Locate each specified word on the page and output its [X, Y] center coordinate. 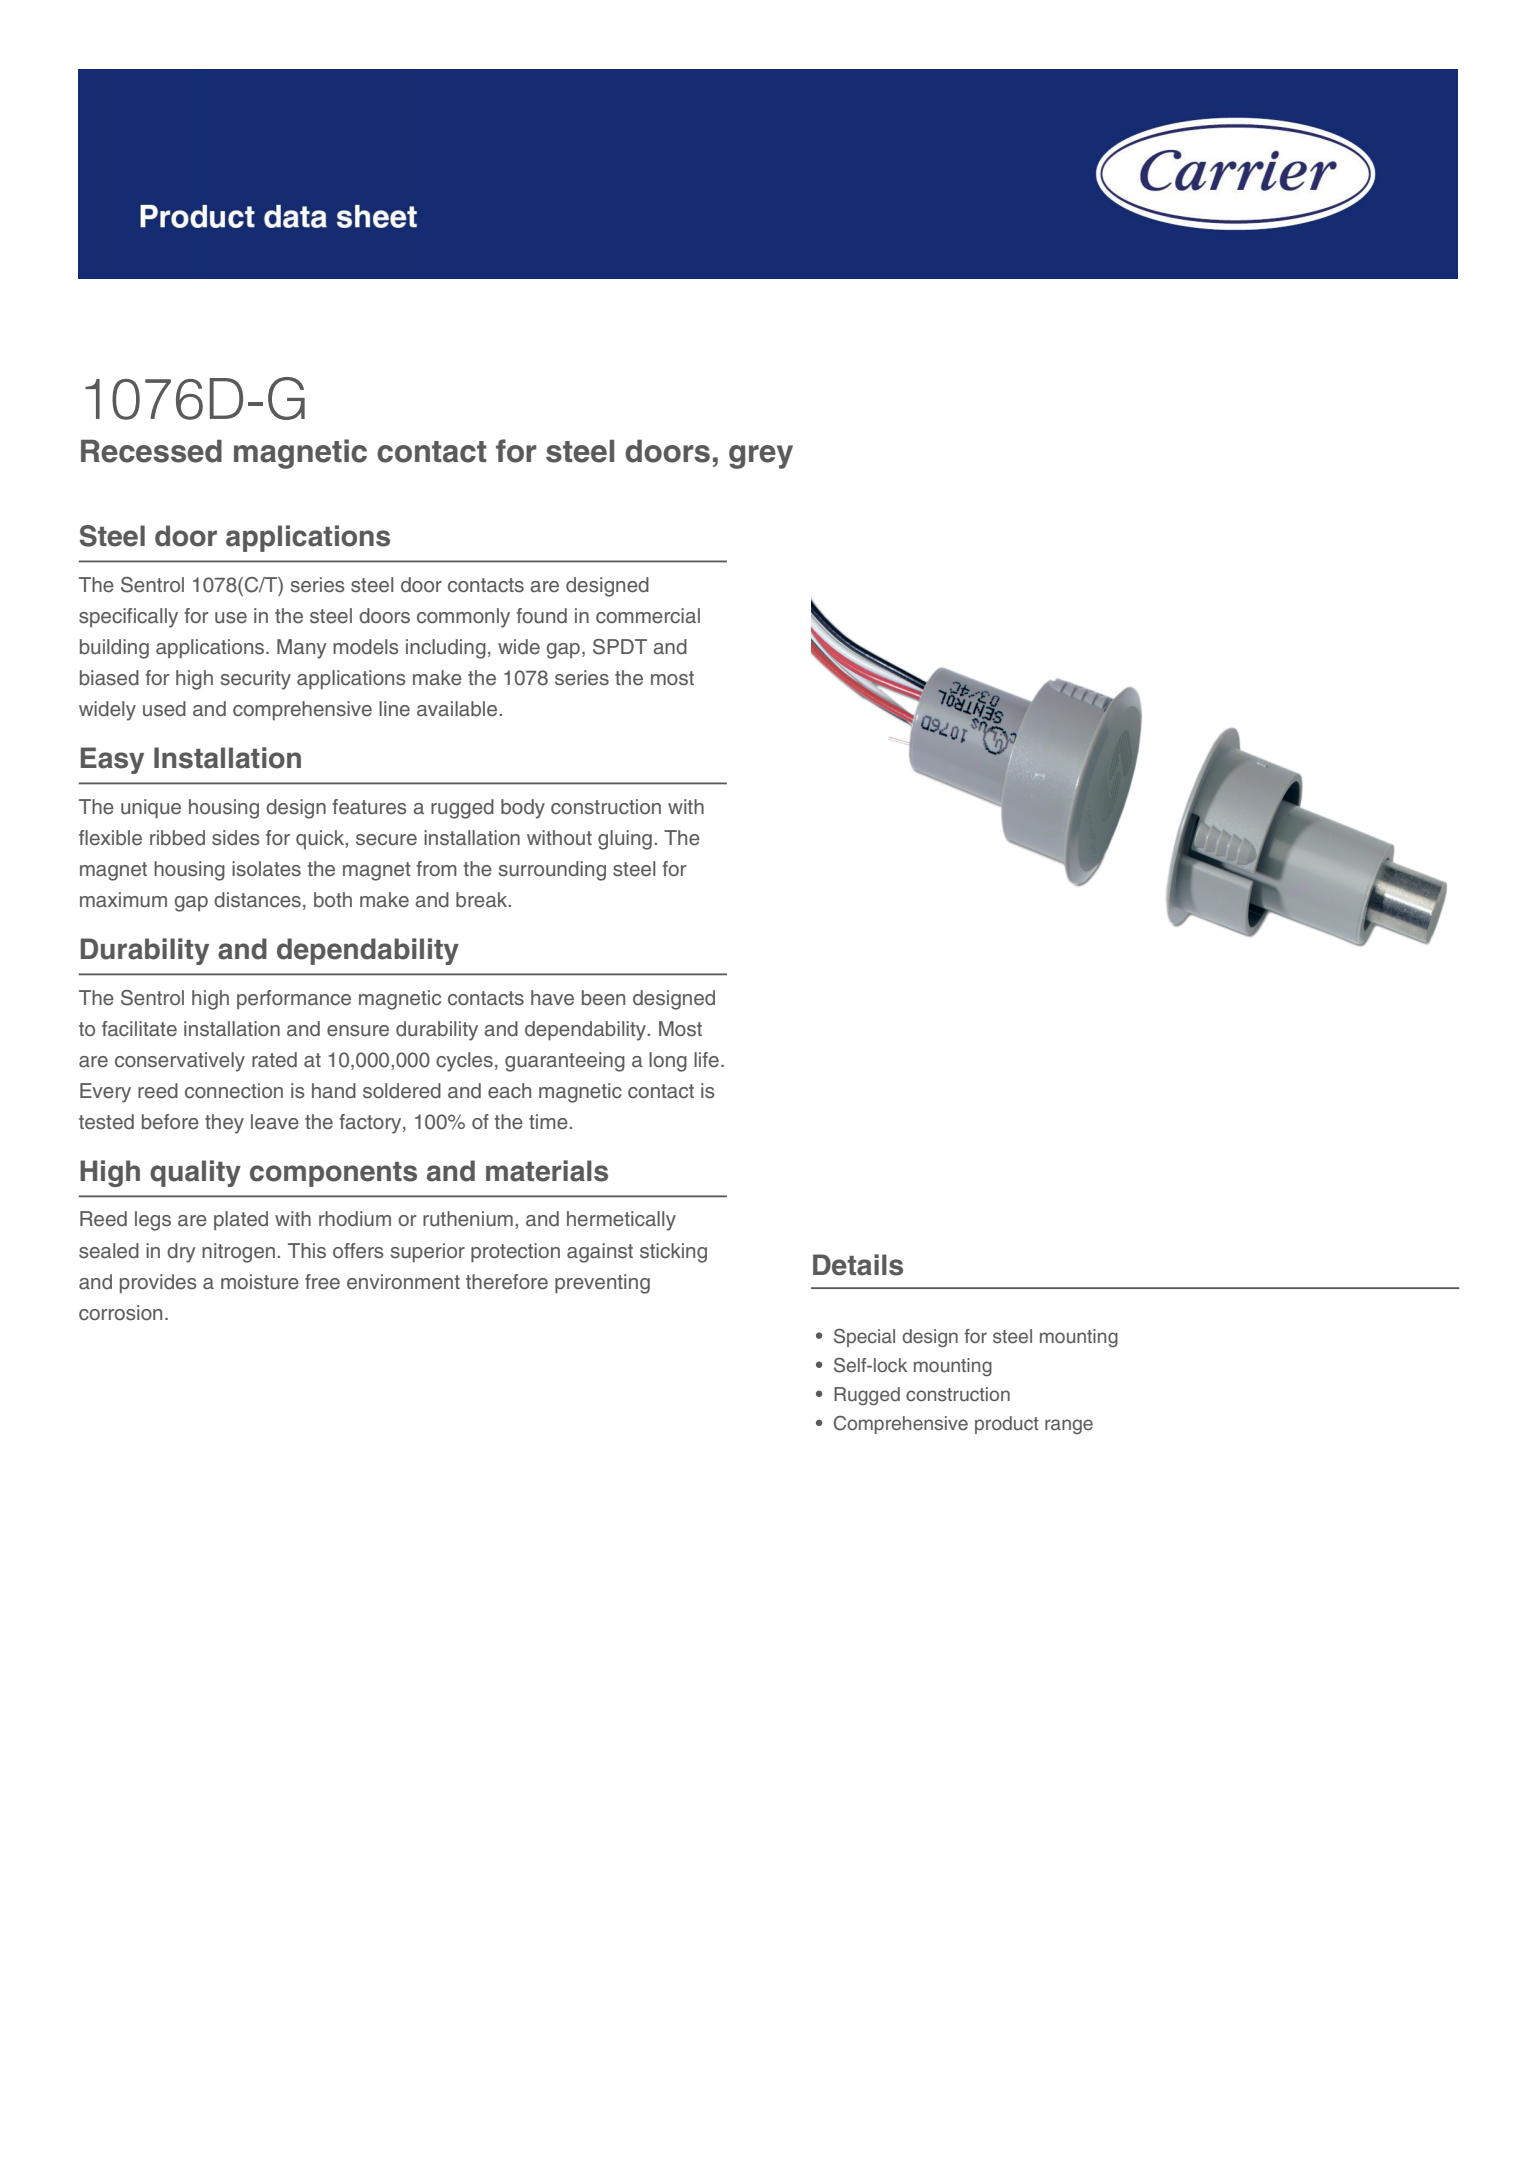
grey [761, 457]
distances [257, 900]
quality [195, 1173]
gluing [625, 840]
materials [547, 1171]
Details [858, 1265]
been [603, 998]
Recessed [151, 451]
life [706, 1060]
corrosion [120, 1313]
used [164, 709]
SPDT [620, 647]
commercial [648, 616]
